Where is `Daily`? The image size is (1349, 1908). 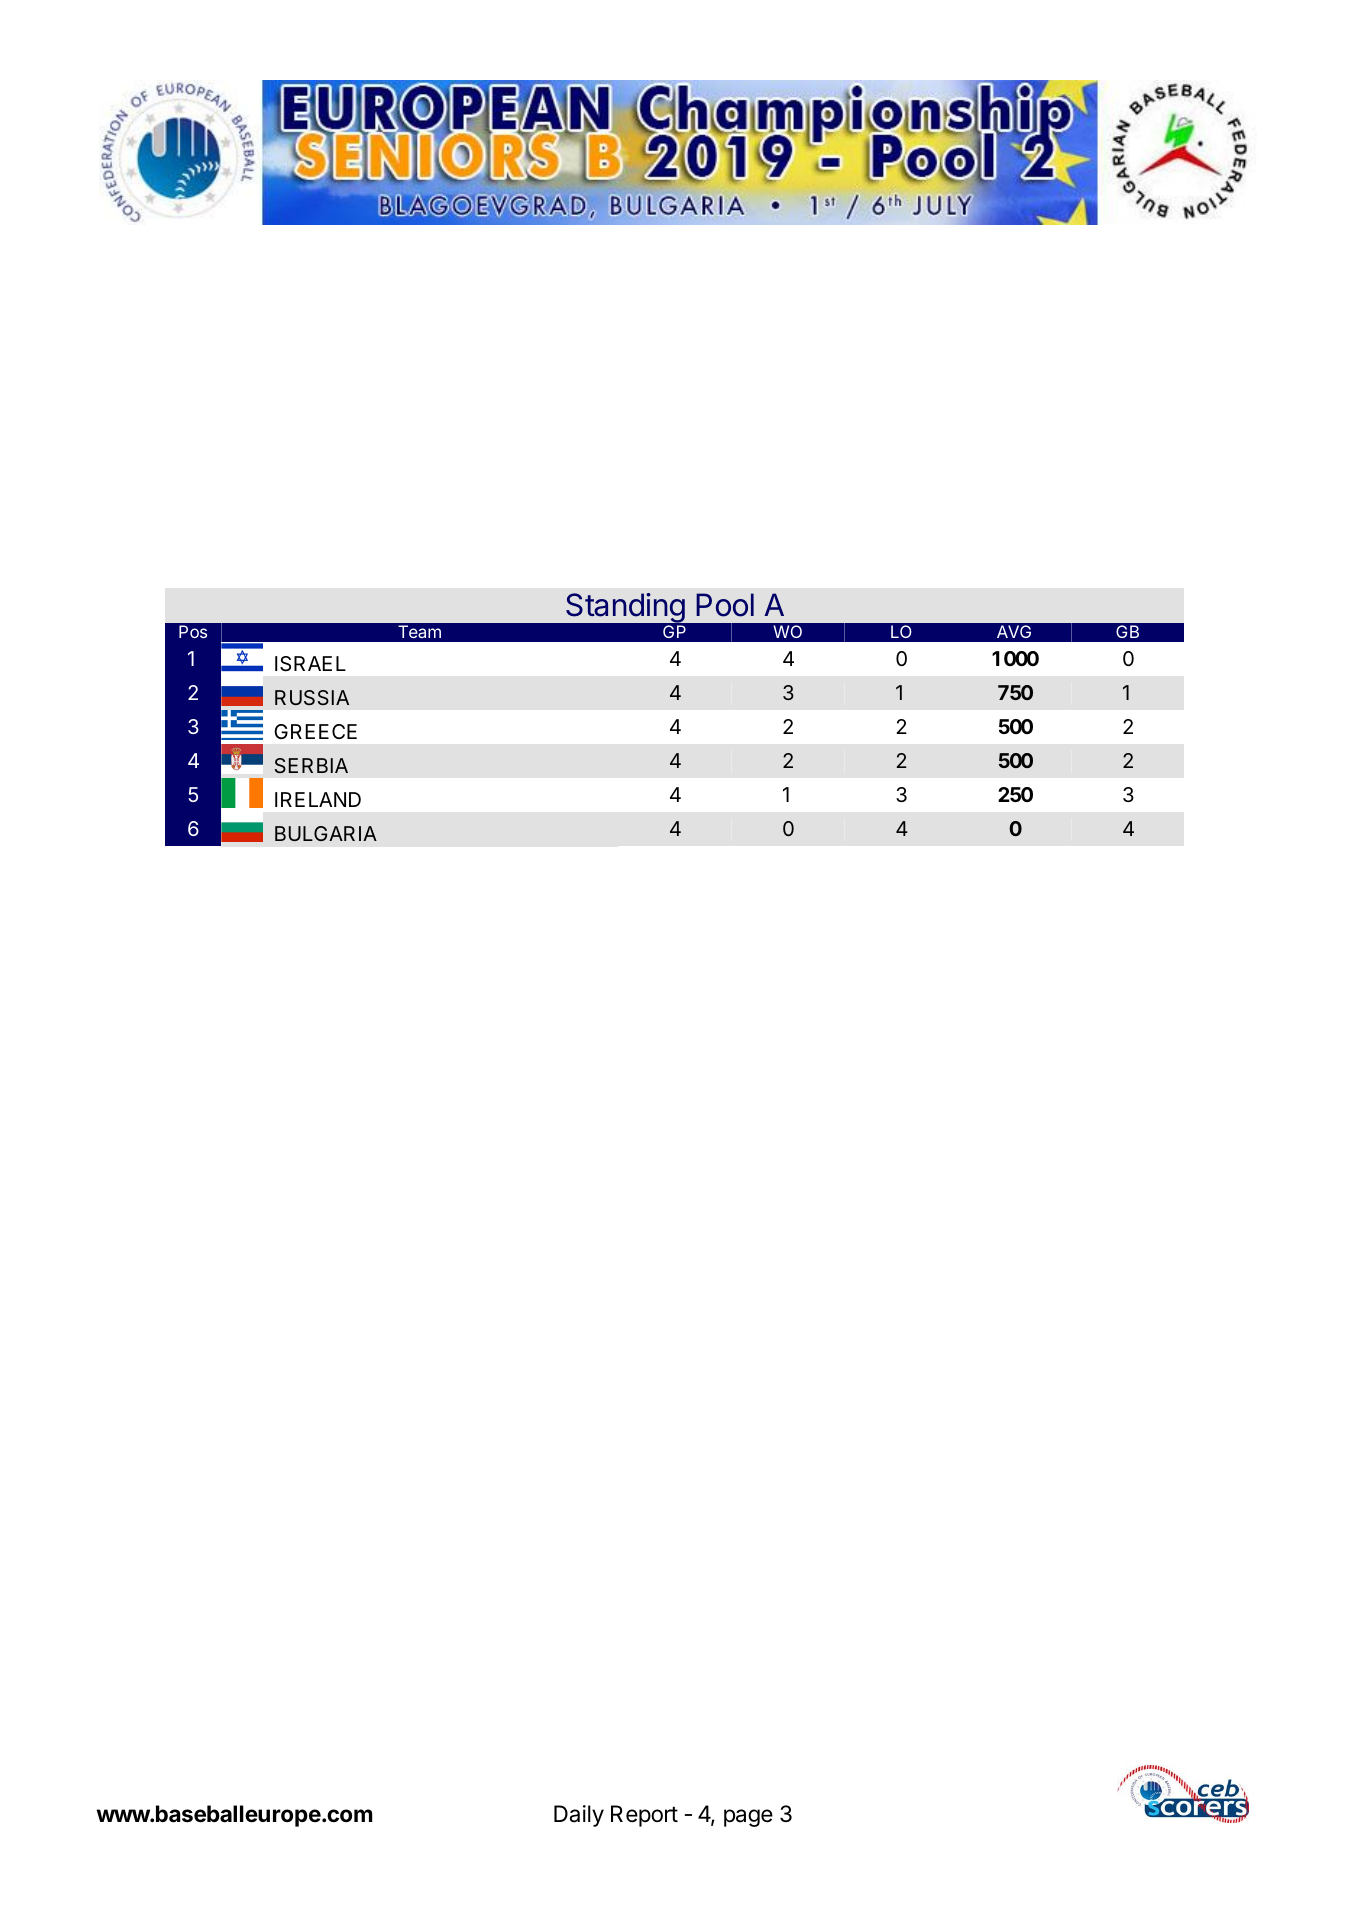
Daily is located at coordinates (579, 1816).
